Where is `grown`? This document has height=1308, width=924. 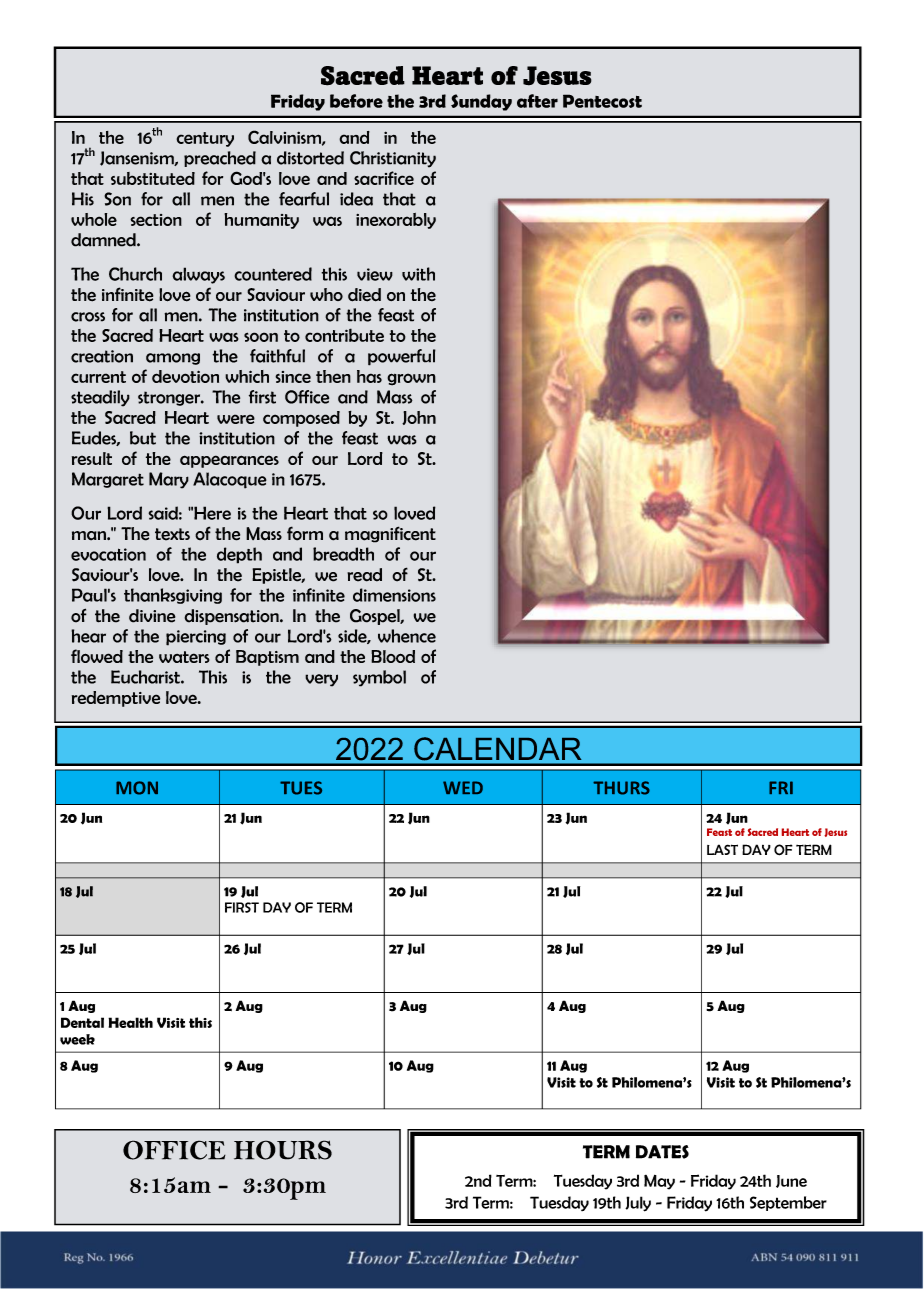 grown is located at coordinates (411, 379).
